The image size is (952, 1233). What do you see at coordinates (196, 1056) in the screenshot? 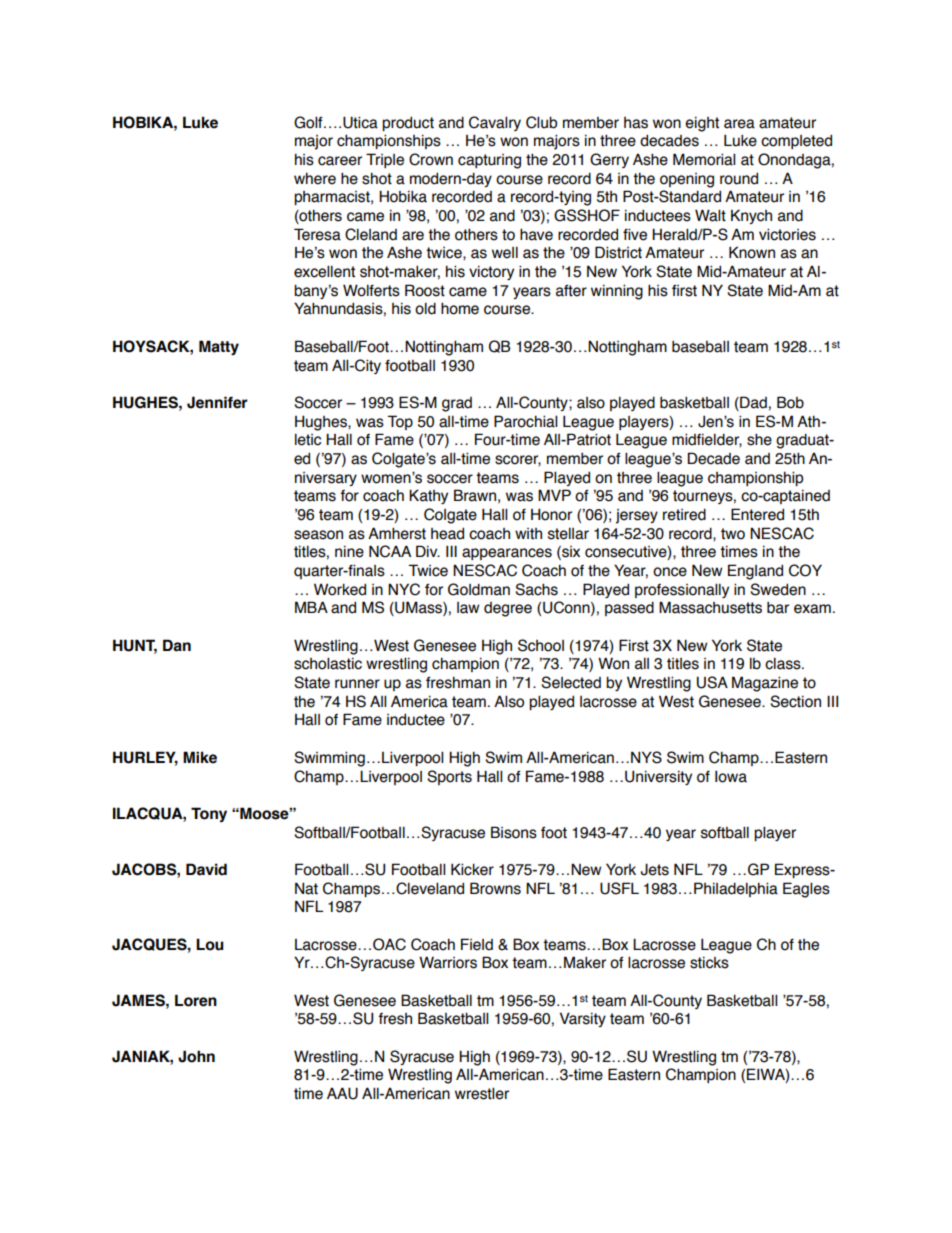
I see `John` at bounding box center [196, 1056].
